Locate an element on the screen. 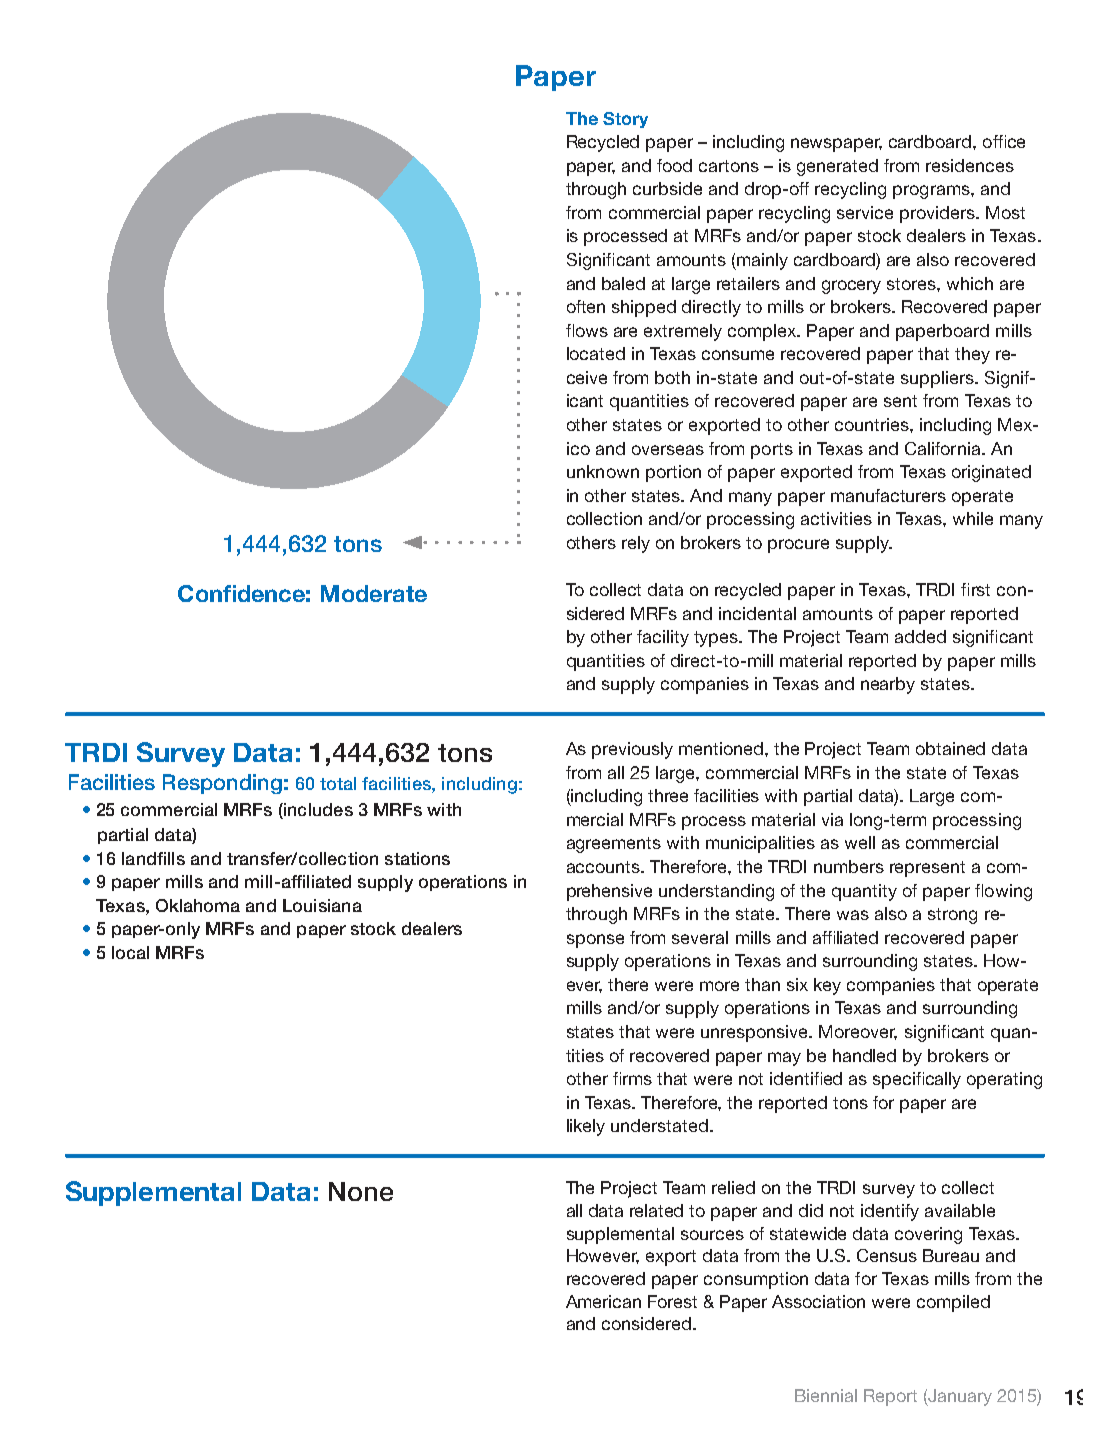 The image size is (1110, 1436). food is located at coordinates (674, 165).
